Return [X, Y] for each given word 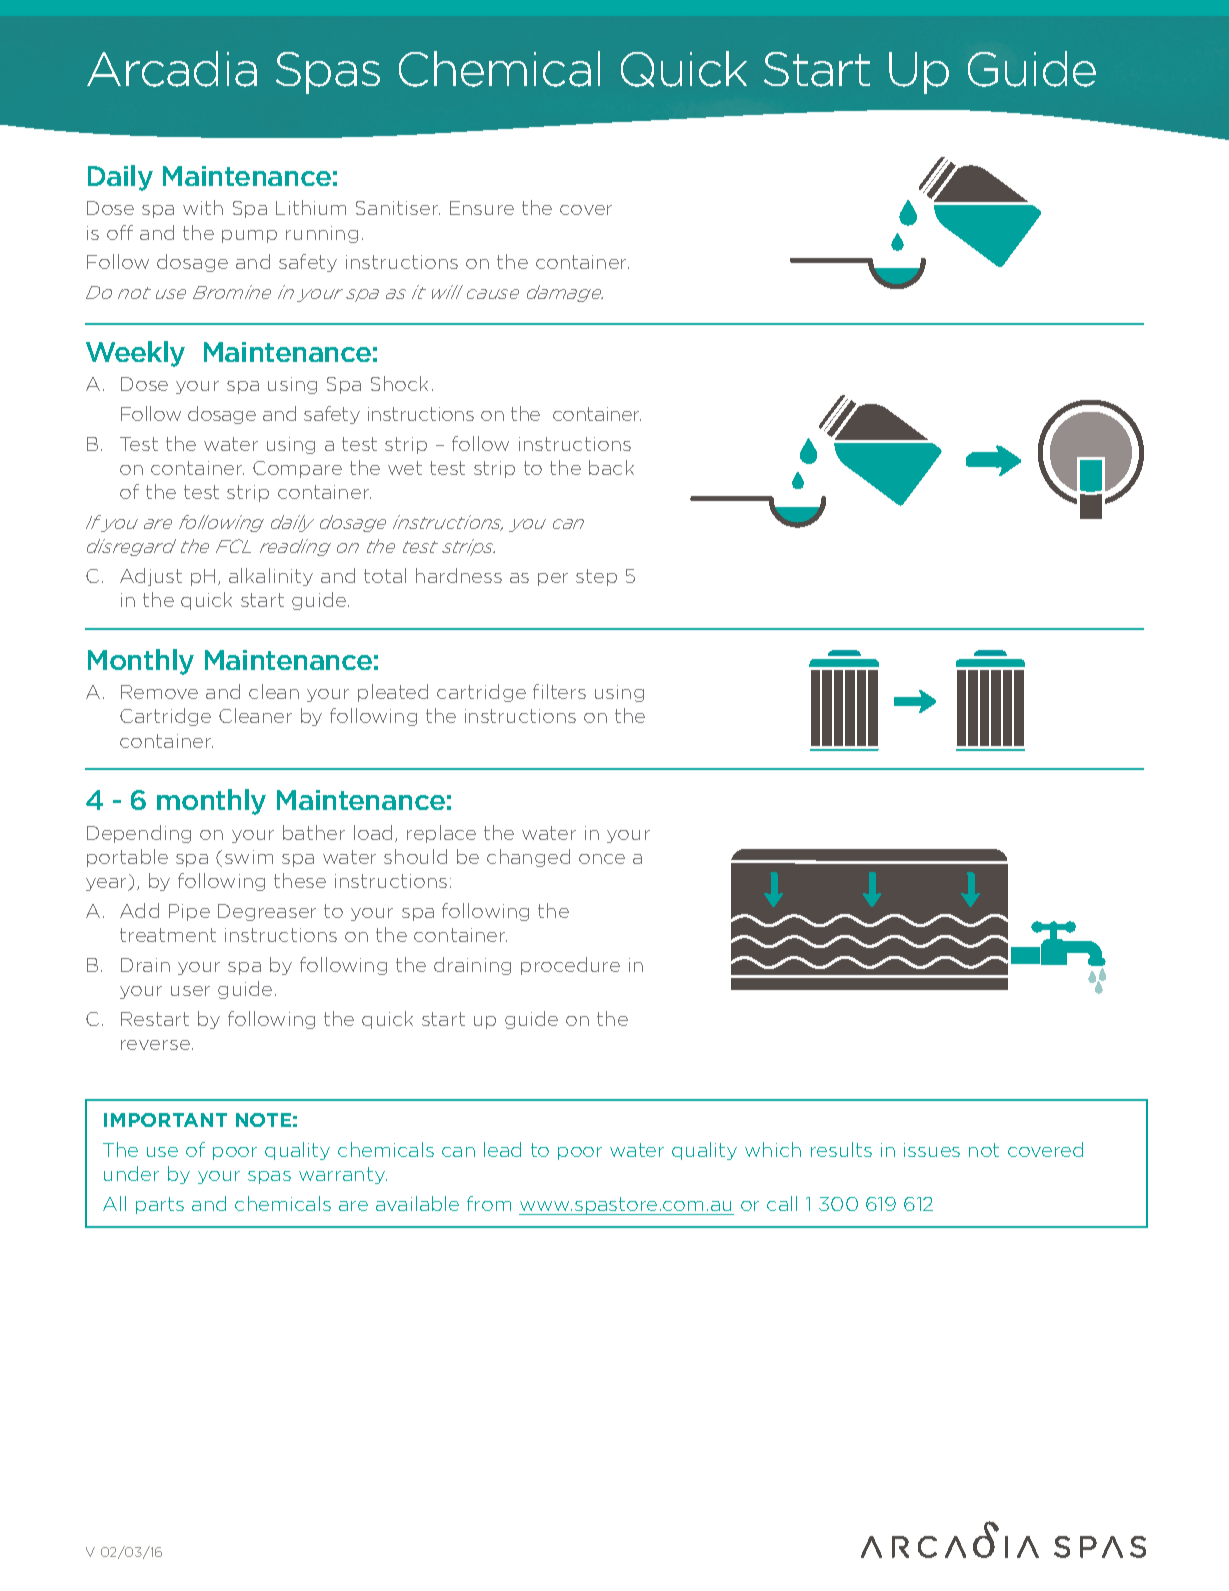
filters [559, 691]
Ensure [482, 208]
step [596, 577]
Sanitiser [398, 208]
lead [502, 1149]
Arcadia [172, 69]
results [841, 1149]
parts [160, 1205]
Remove [159, 692]
